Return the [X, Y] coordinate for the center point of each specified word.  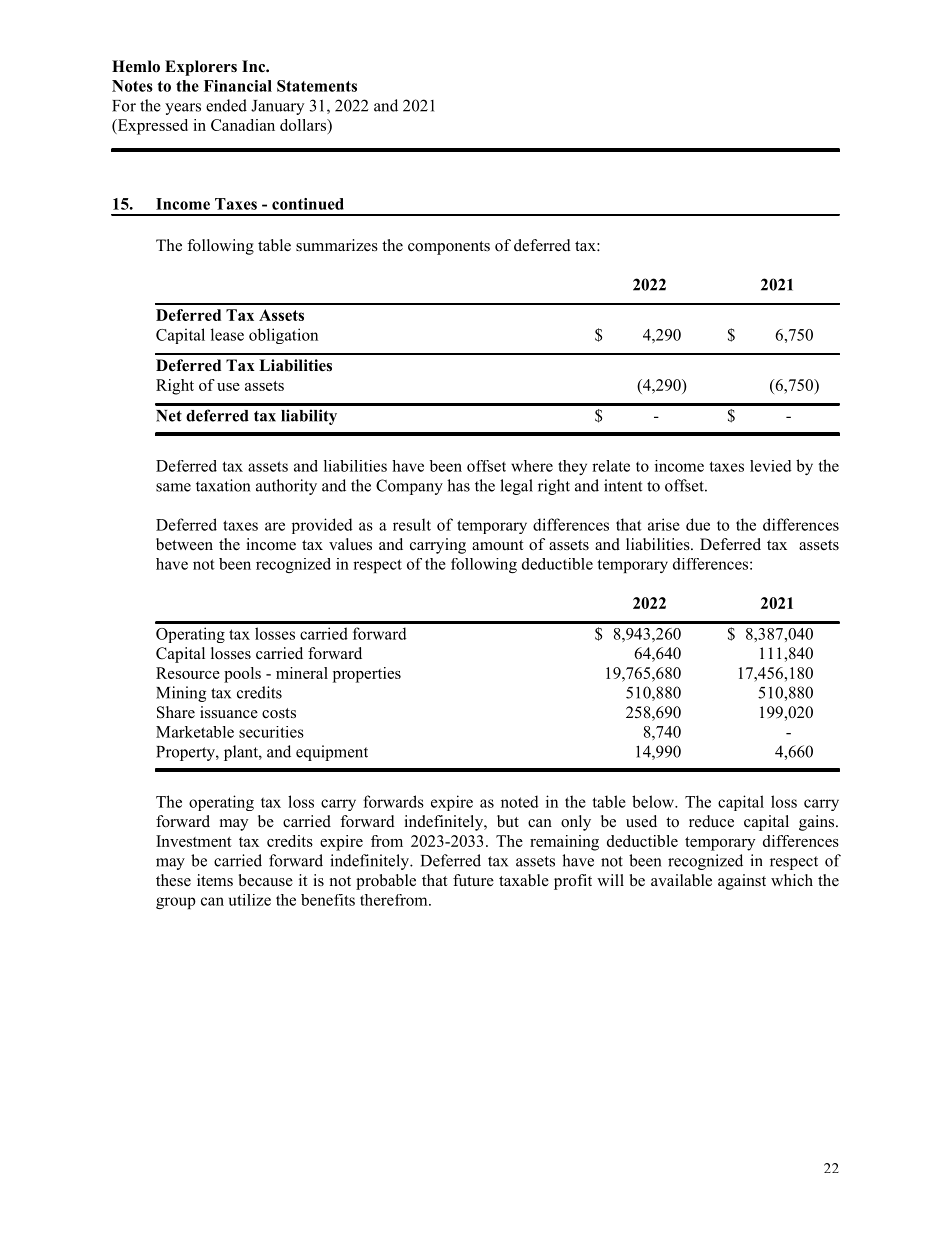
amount [497, 545]
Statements [317, 86]
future [473, 880]
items [215, 880]
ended [226, 105]
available [681, 880]
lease [227, 334]
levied [771, 466]
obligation [283, 336]
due [698, 524]
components [449, 248]
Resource [188, 673]
